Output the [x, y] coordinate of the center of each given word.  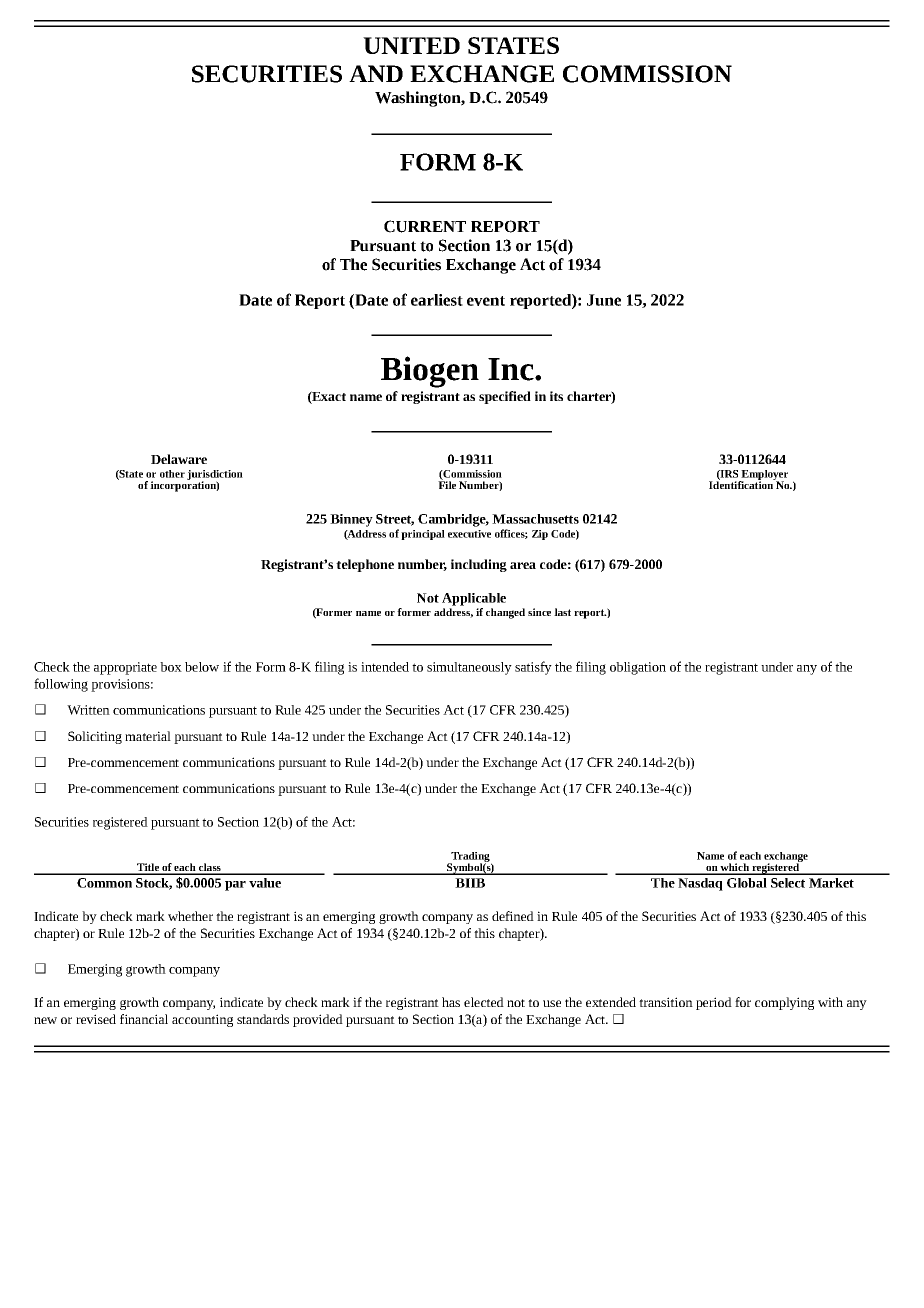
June [604, 300]
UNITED [411, 45]
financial [144, 1019]
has [451, 1002]
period [714, 1003]
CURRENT [425, 226]
